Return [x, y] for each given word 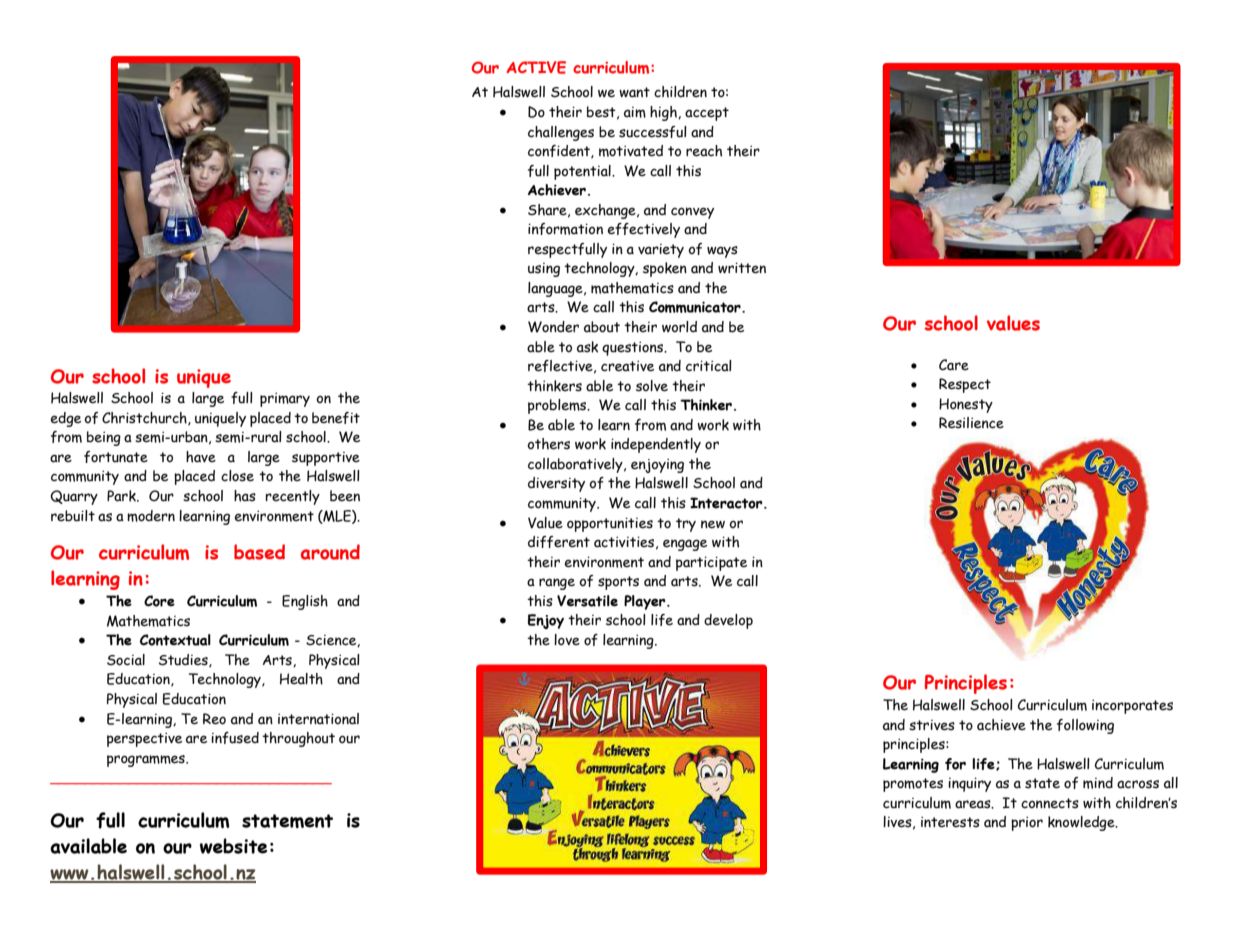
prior [1027, 824]
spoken [665, 269]
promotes [913, 785]
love [567, 640]
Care [954, 365]
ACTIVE [536, 67]
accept [707, 114]
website [233, 846]
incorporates [1132, 707]
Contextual [175, 640]
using [544, 270]
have [201, 457]
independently [656, 445]
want [634, 92]
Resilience [971, 423]
